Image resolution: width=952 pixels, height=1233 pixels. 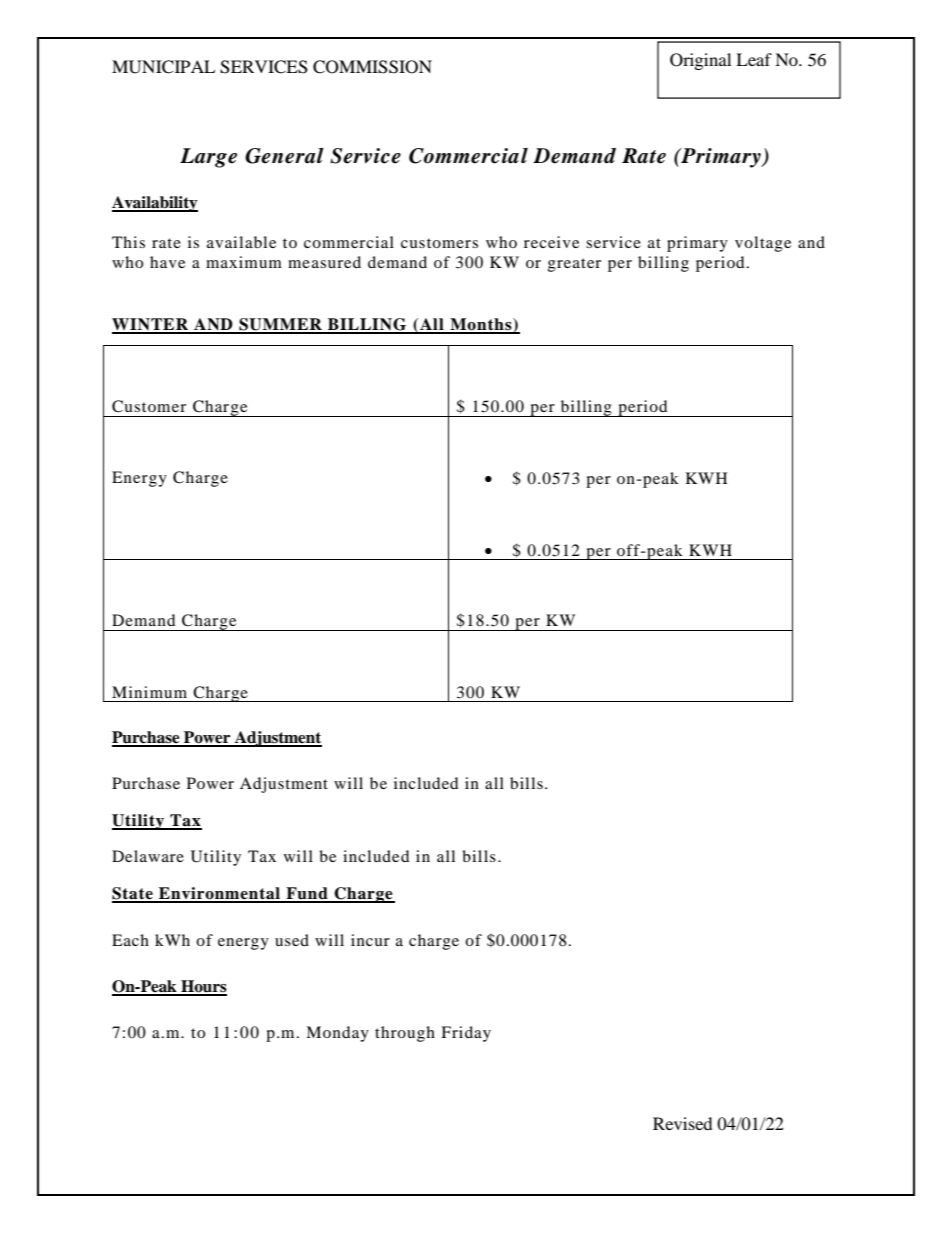 What do you see at coordinates (151, 325) in the page?
I see `WINTER` at bounding box center [151, 325].
